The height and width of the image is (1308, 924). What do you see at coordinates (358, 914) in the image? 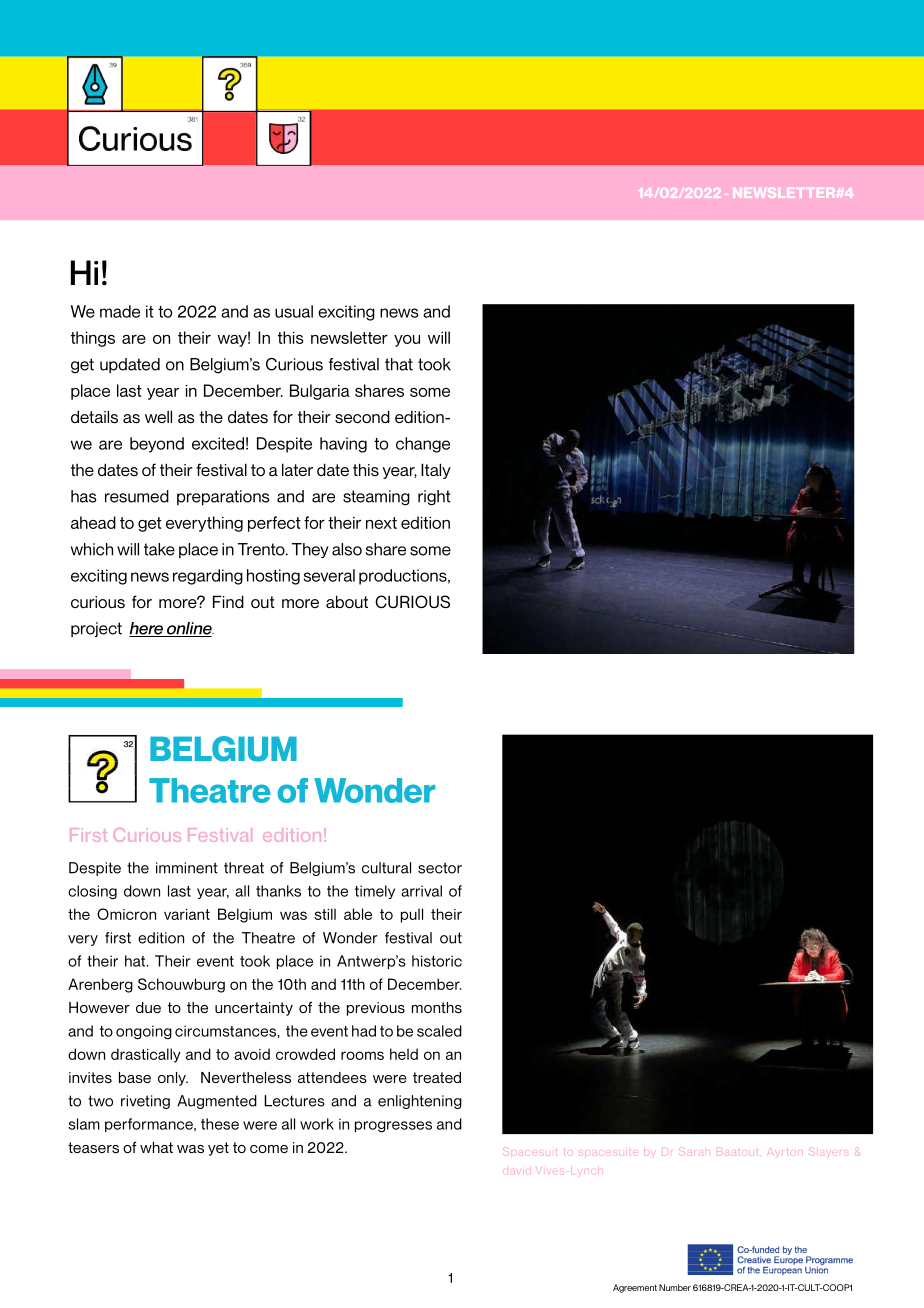
I see `able` at bounding box center [358, 914].
